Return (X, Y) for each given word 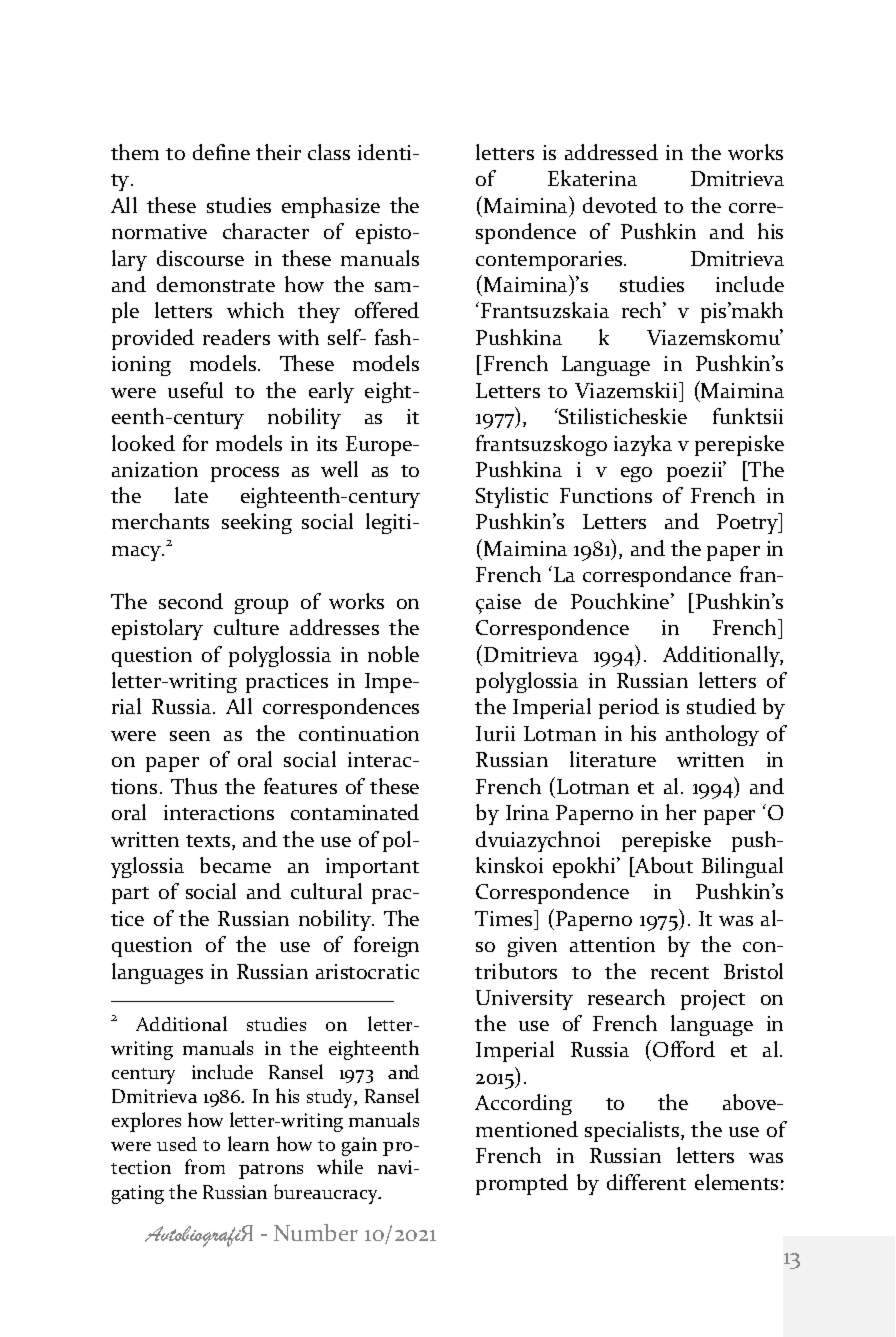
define (221, 152)
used (177, 1144)
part (130, 895)
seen (190, 736)
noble (393, 654)
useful (195, 390)
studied (721, 706)
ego (636, 474)
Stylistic (512, 497)
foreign (386, 946)
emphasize (331, 207)
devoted (620, 205)
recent (680, 973)
